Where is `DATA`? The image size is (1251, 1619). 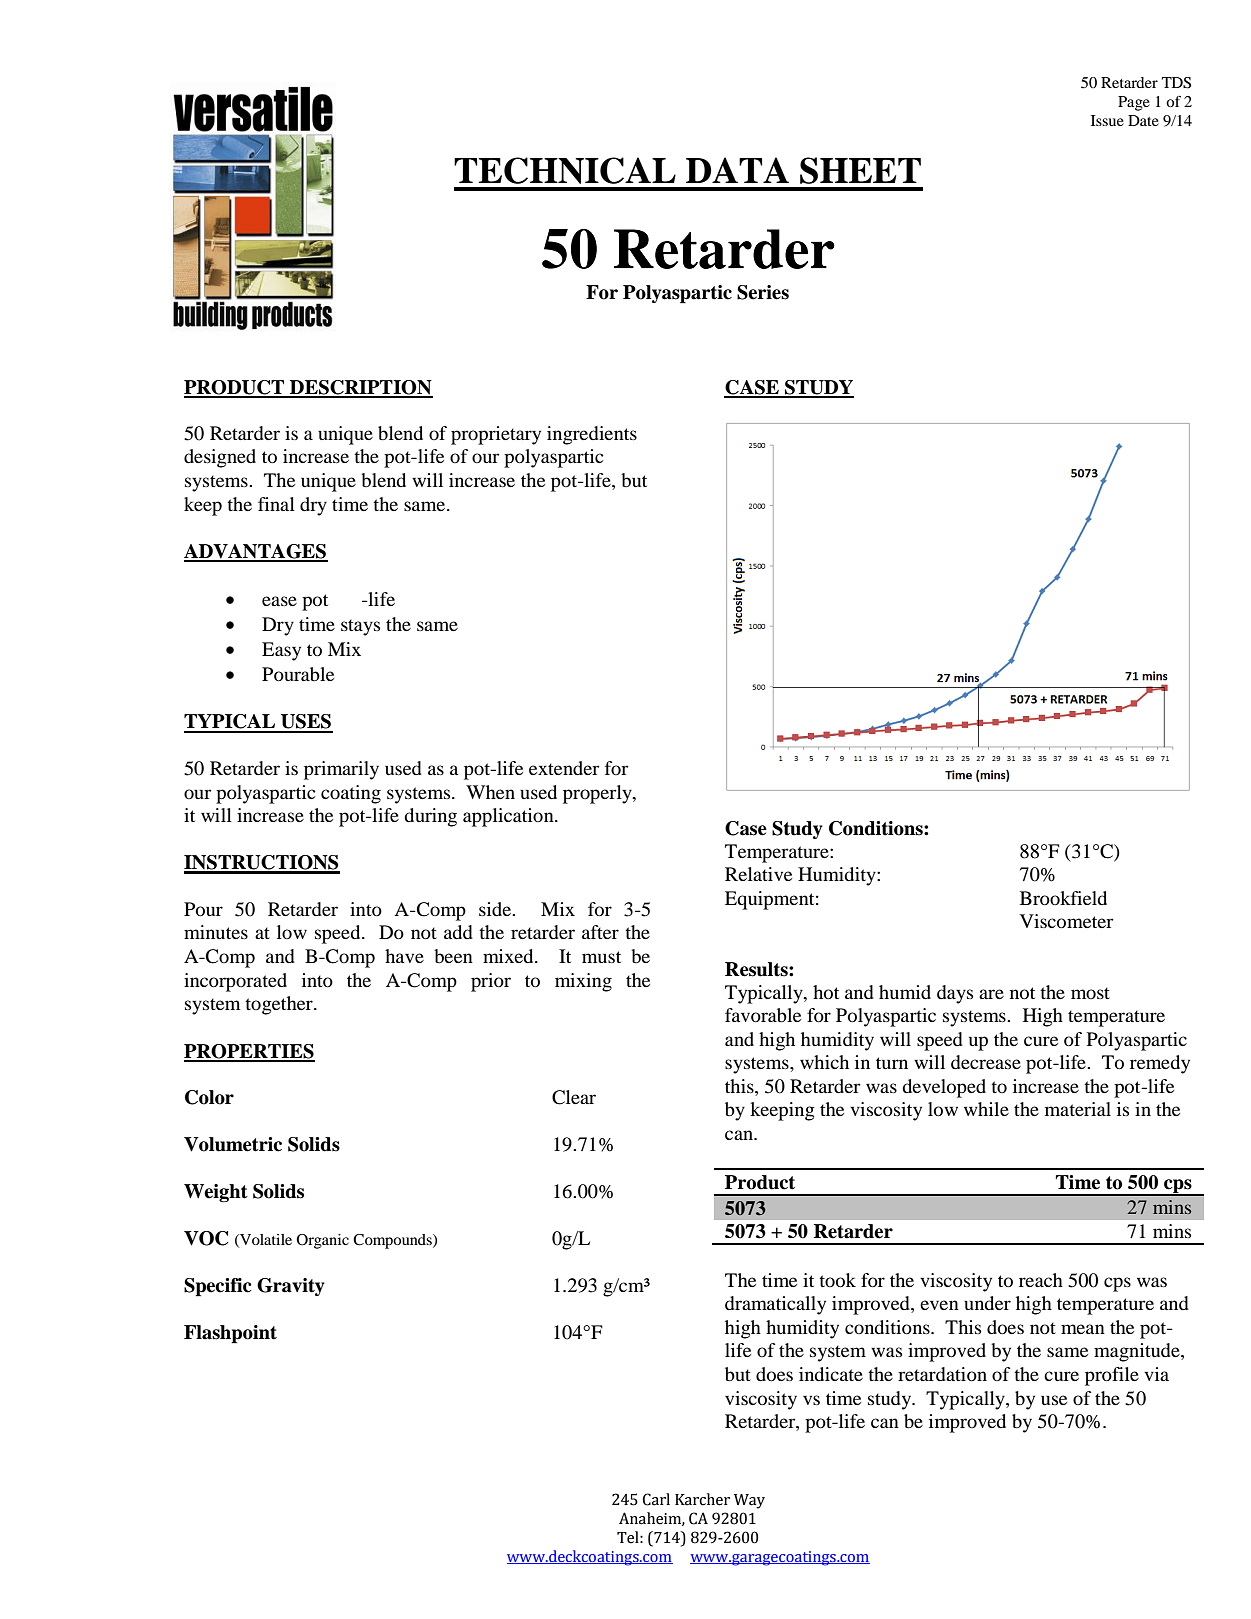 DATA is located at coordinates (737, 170).
